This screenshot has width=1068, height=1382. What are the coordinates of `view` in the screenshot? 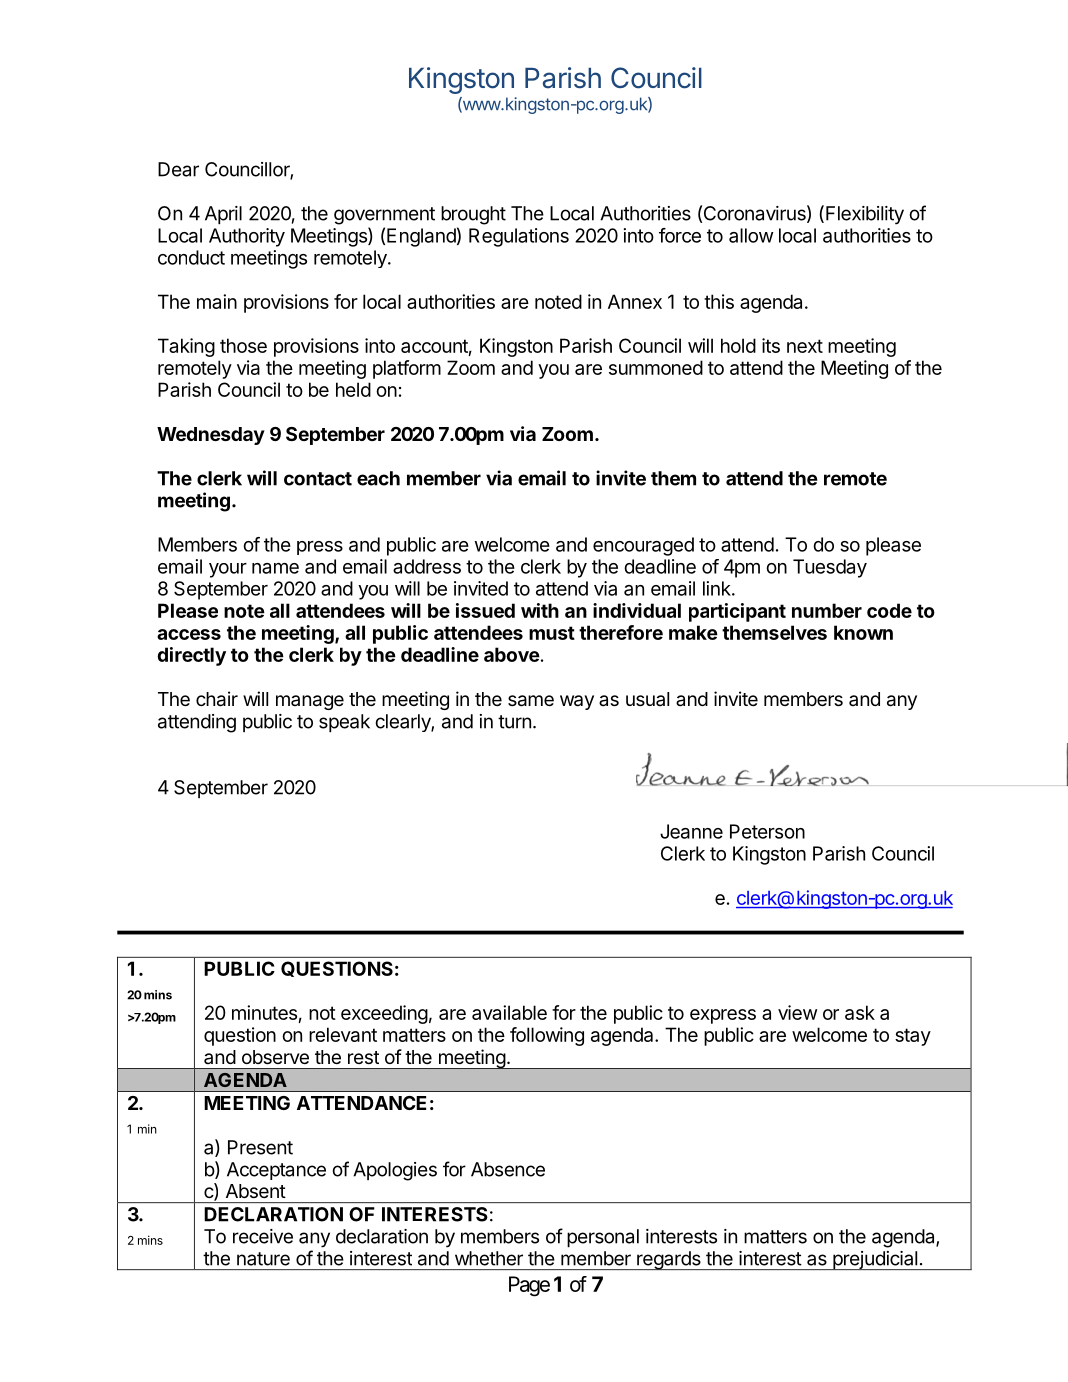 It's located at (797, 1012).
